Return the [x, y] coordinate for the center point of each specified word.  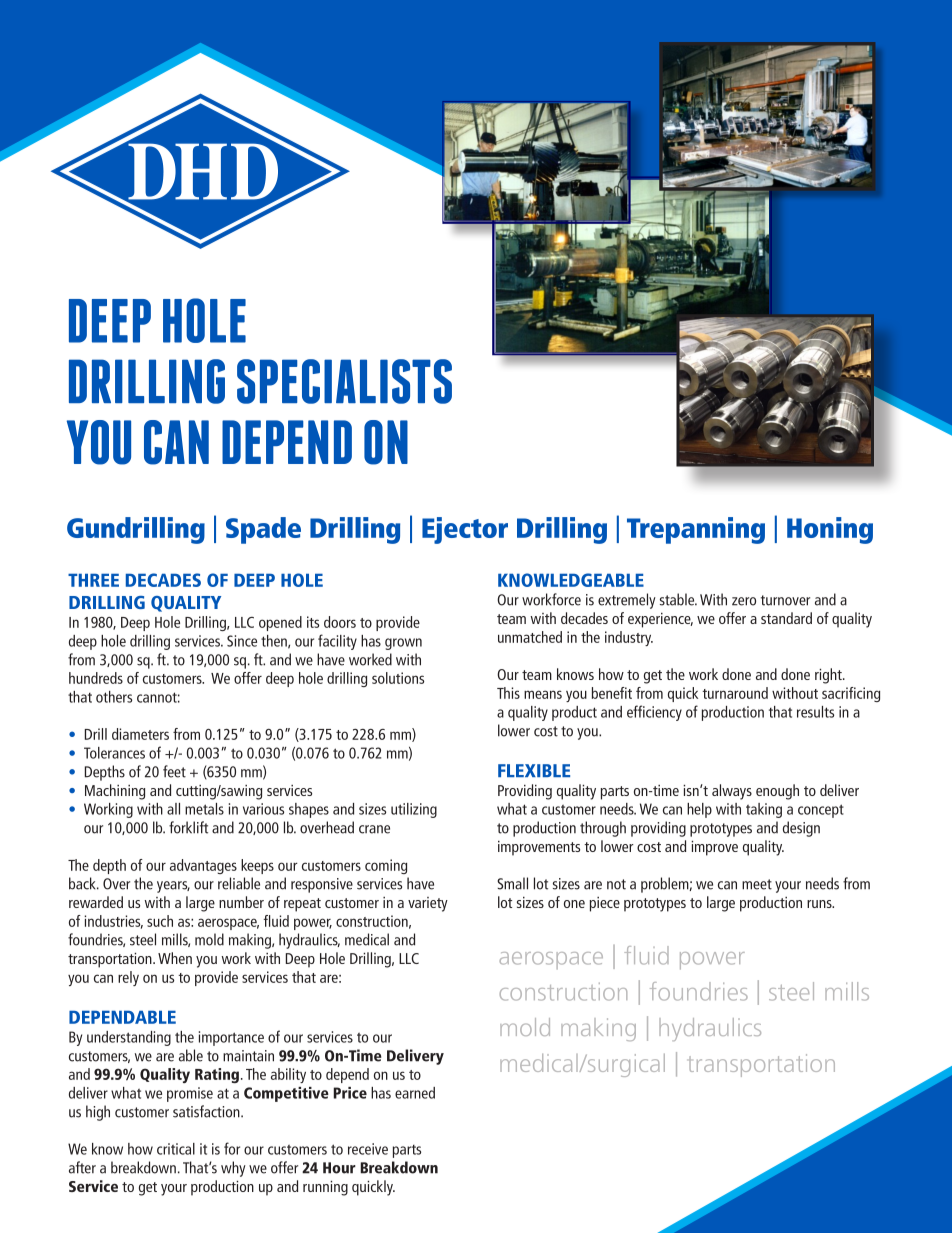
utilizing [414, 810]
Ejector [465, 530]
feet [174, 771]
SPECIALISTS [344, 381]
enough [777, 792]
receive [368, 1149]
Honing [830, 530]
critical [176, 1149]
